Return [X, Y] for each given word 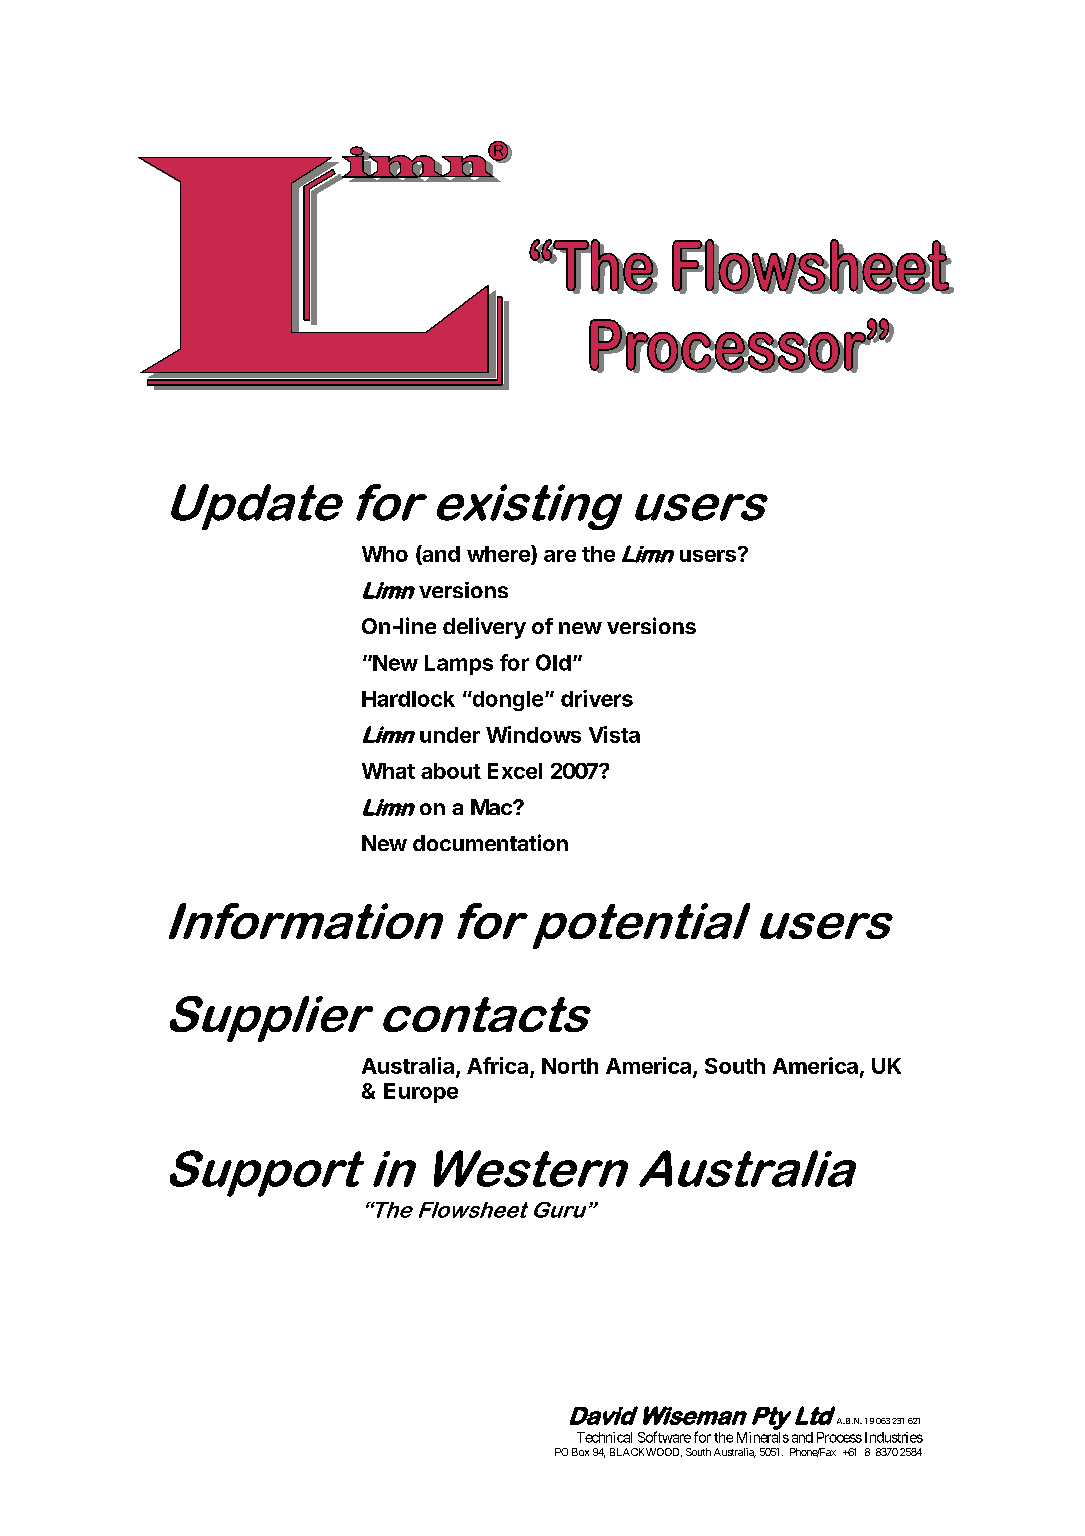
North [570, 1066]
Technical [604, 1437]
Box [580, 1452]
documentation [490, 842]
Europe [421, 1093]
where [499, 555]
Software [664, 1437]
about [451, 771]
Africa [497, 1065]
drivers [597, 698]
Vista [614, 734]
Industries [894, 1437]
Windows [533, 734]
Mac [492, 807]
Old [553, 662]
